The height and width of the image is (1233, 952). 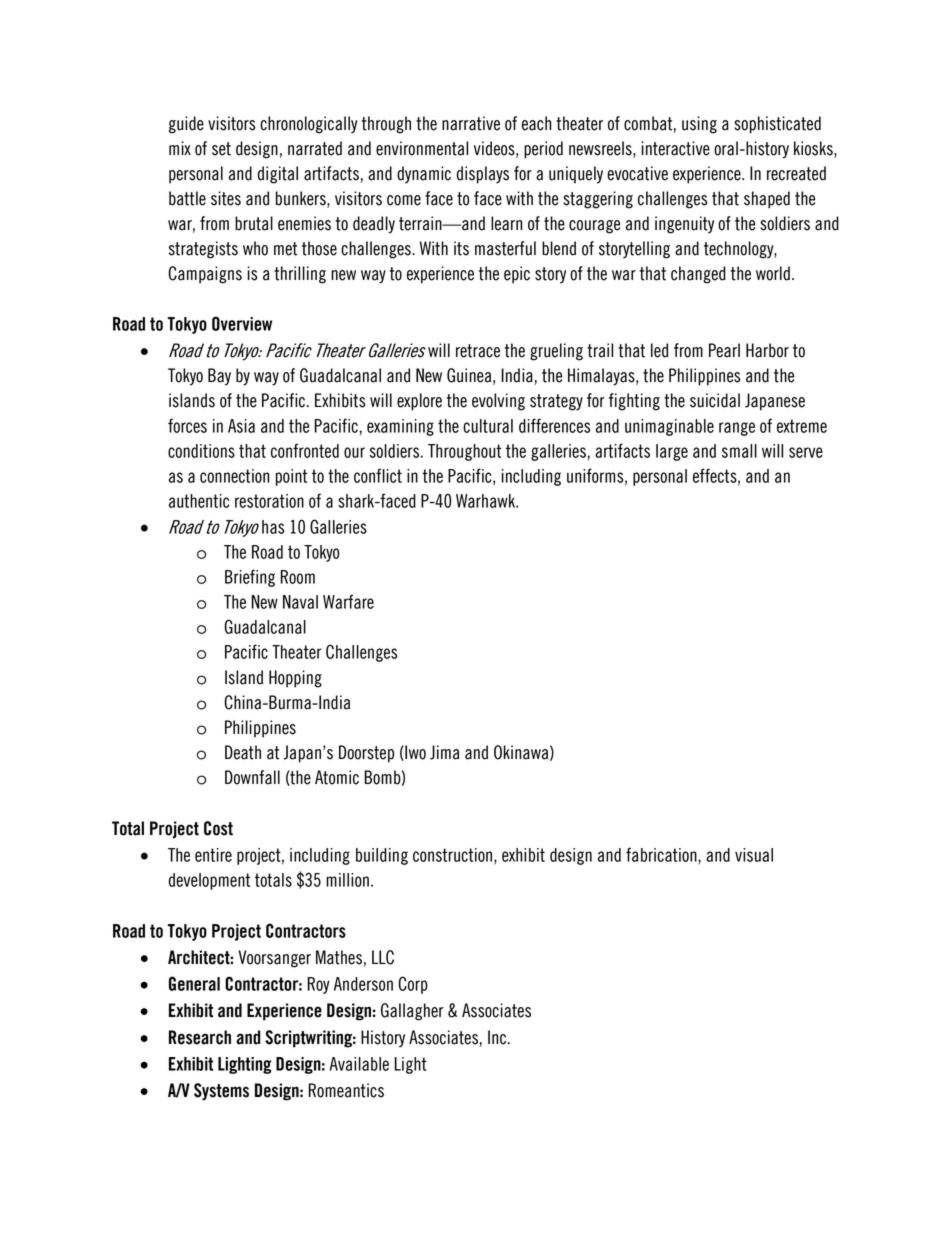 What do you see at coordinates (348, 601) in the image?
I see `Warfare` at bounding box center [348, 601].
